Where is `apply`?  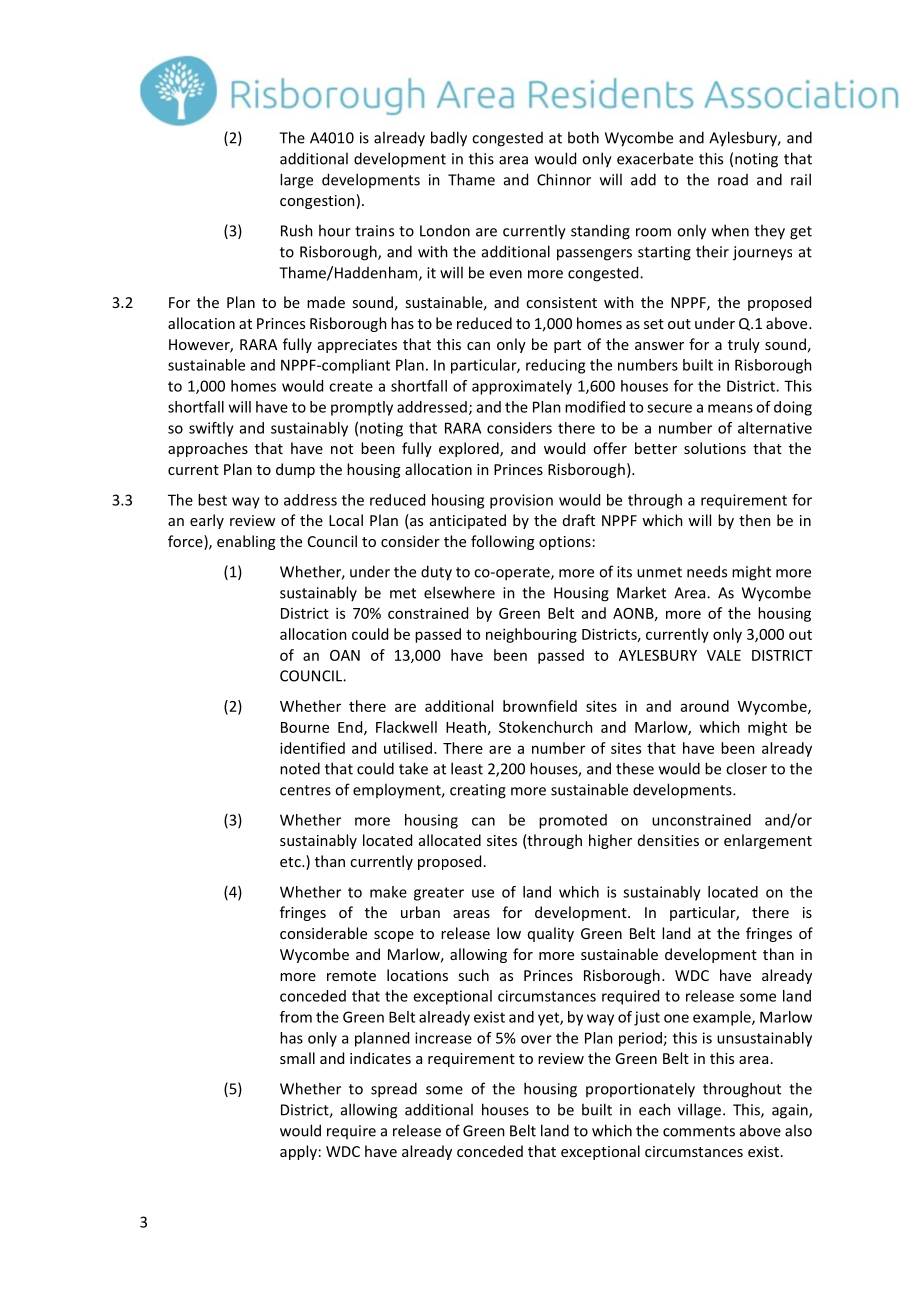
apply is located at coordinates (298, 1152).
